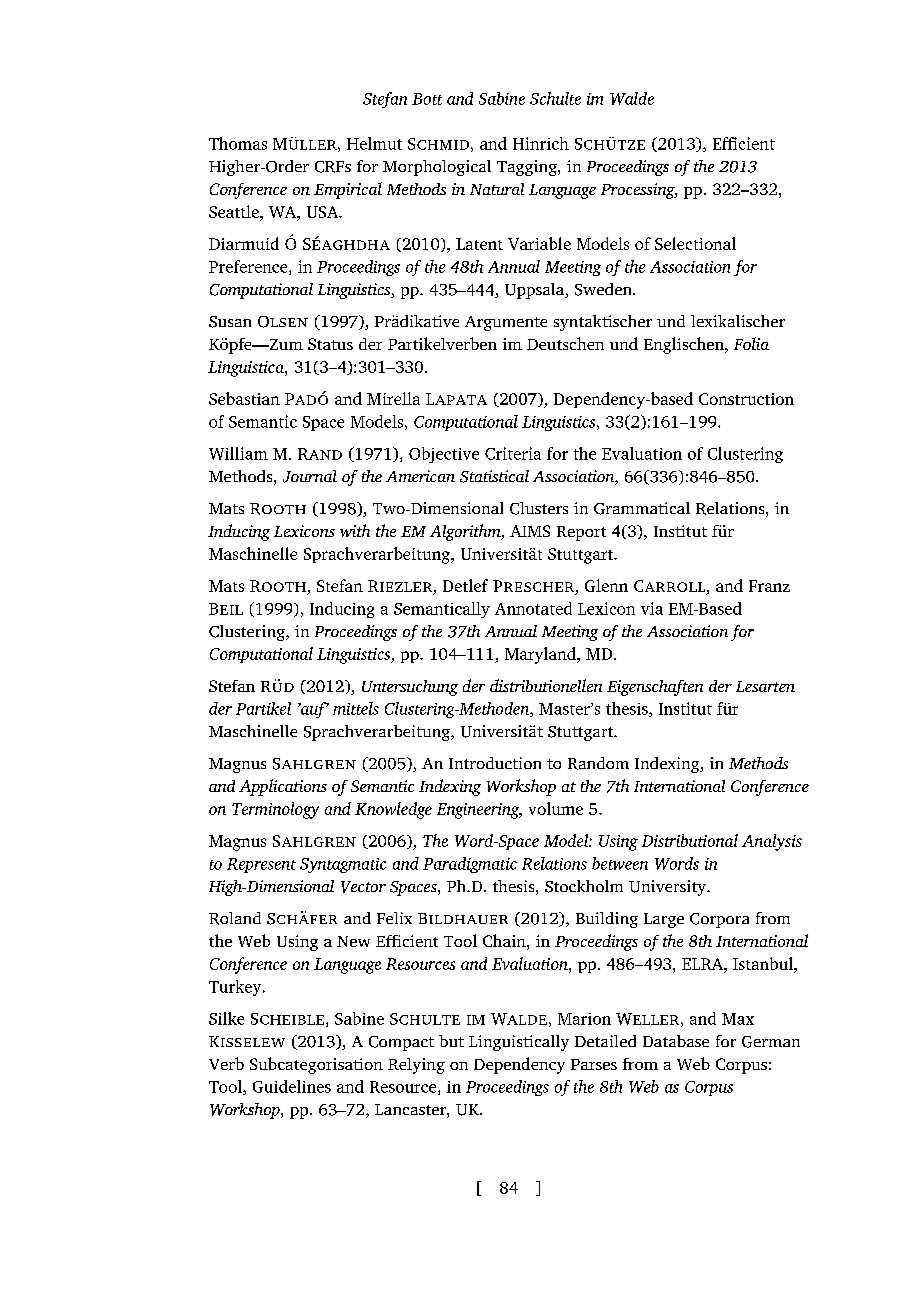 The width and height of the document is (924, 1305). Describe the element at coordinates (604, 289) in the document. I see `Sweden` at that location.
